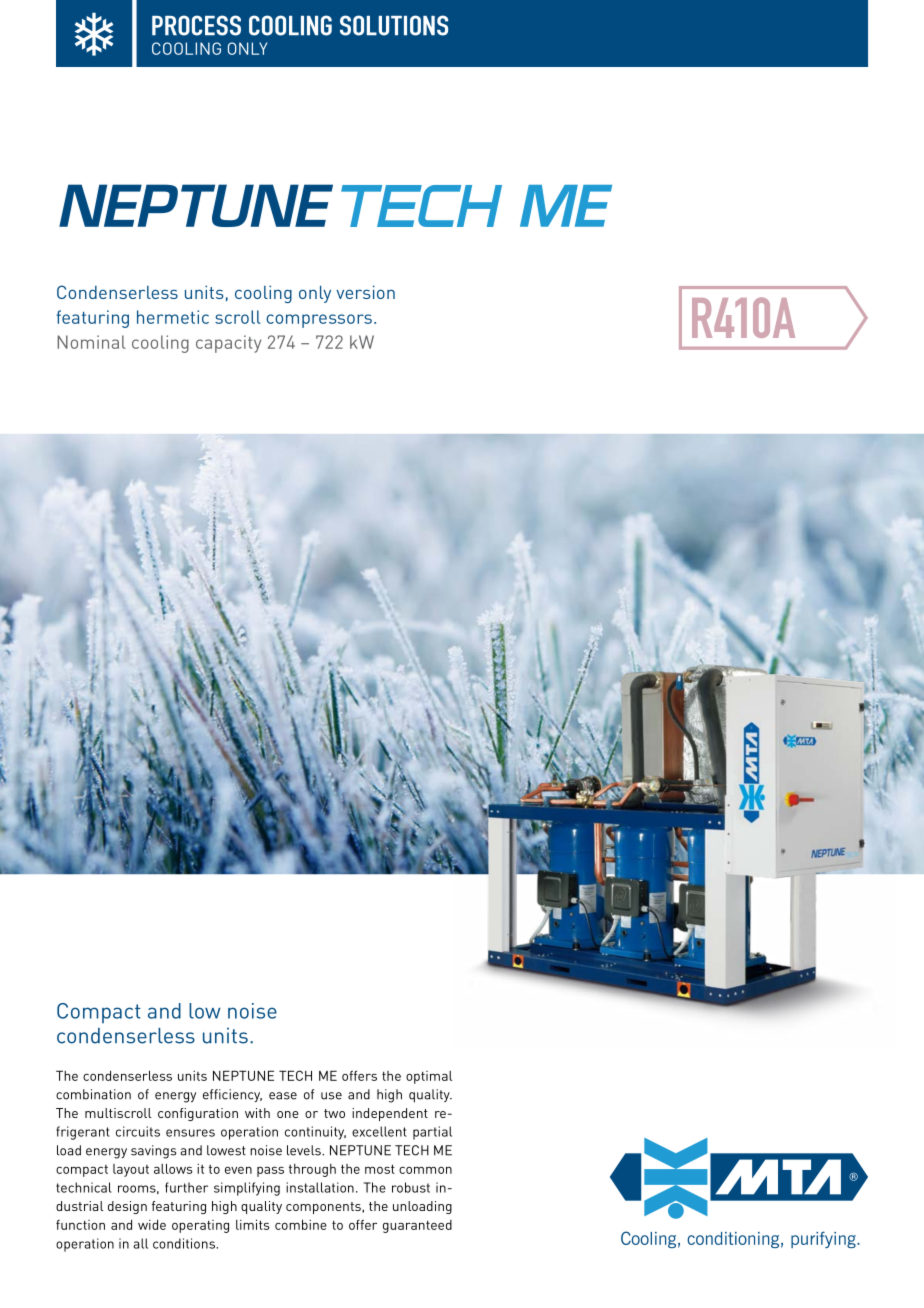 The width and height of the screenshot is (924, 1308). What do you see at coordinates (319, 321) in the screenshot?
I see `compressors` at bounding box center [319, 321].
